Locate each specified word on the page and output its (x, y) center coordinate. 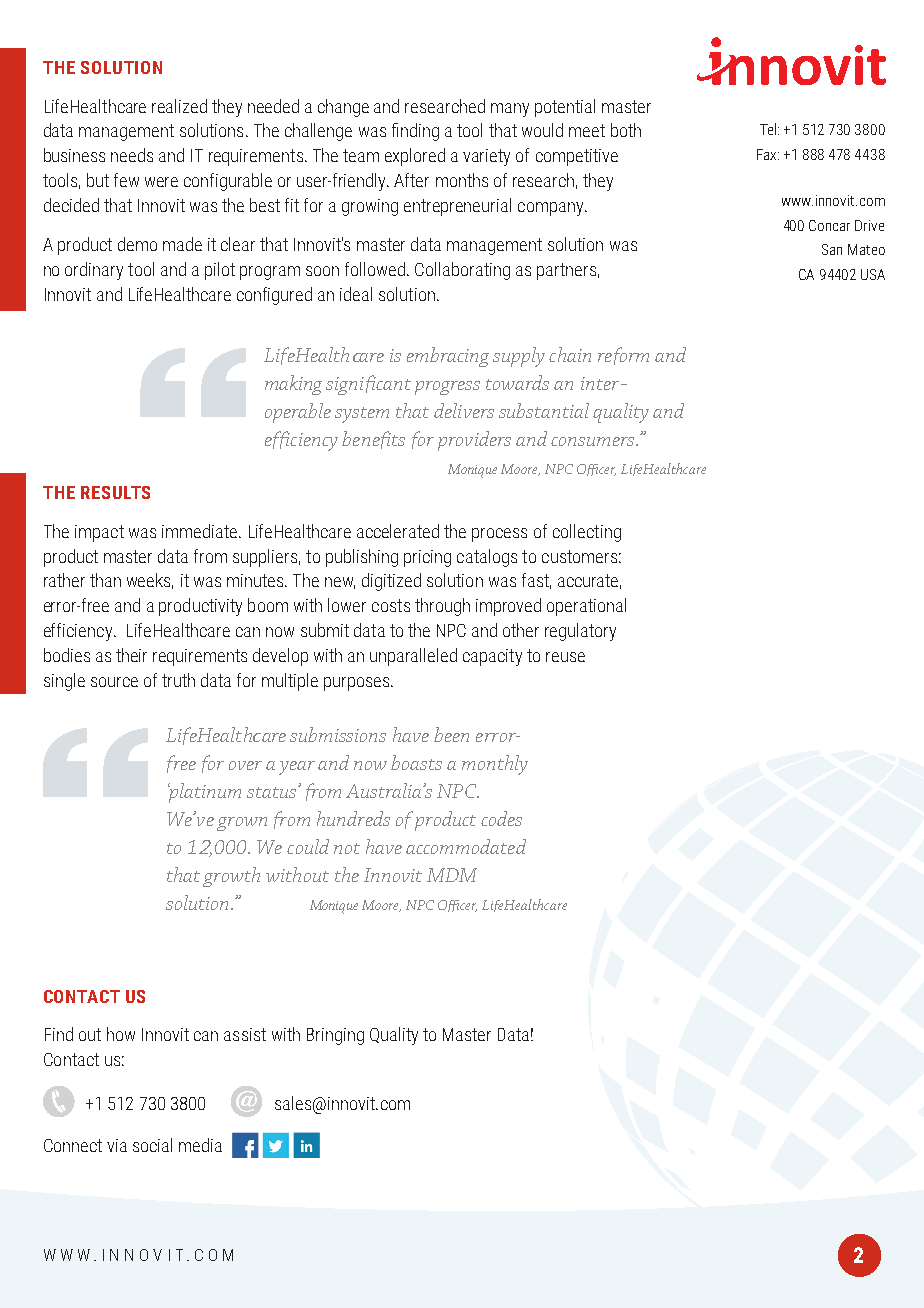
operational (586, 607)
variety (486, 157)
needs (132, 155)
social (152, 1145)
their (131, 655)
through (442, 607)
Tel (769, 129)
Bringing (335, 1036)
